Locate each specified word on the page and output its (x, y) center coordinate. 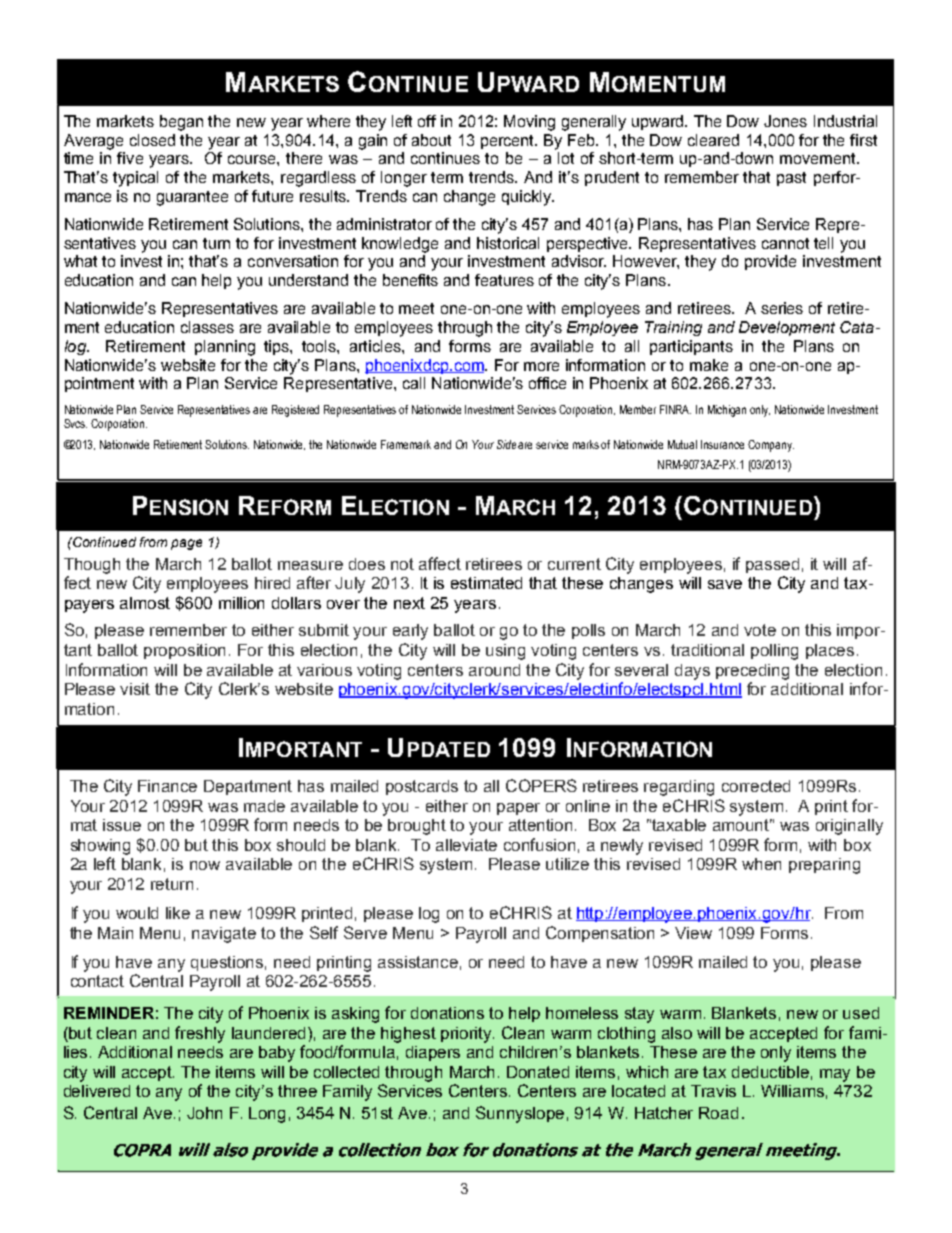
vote (760, 630)
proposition (184, 651)
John (204, 1113)
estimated (486, 583)
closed (152, 140)
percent (509, 142)
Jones (785, 121)
